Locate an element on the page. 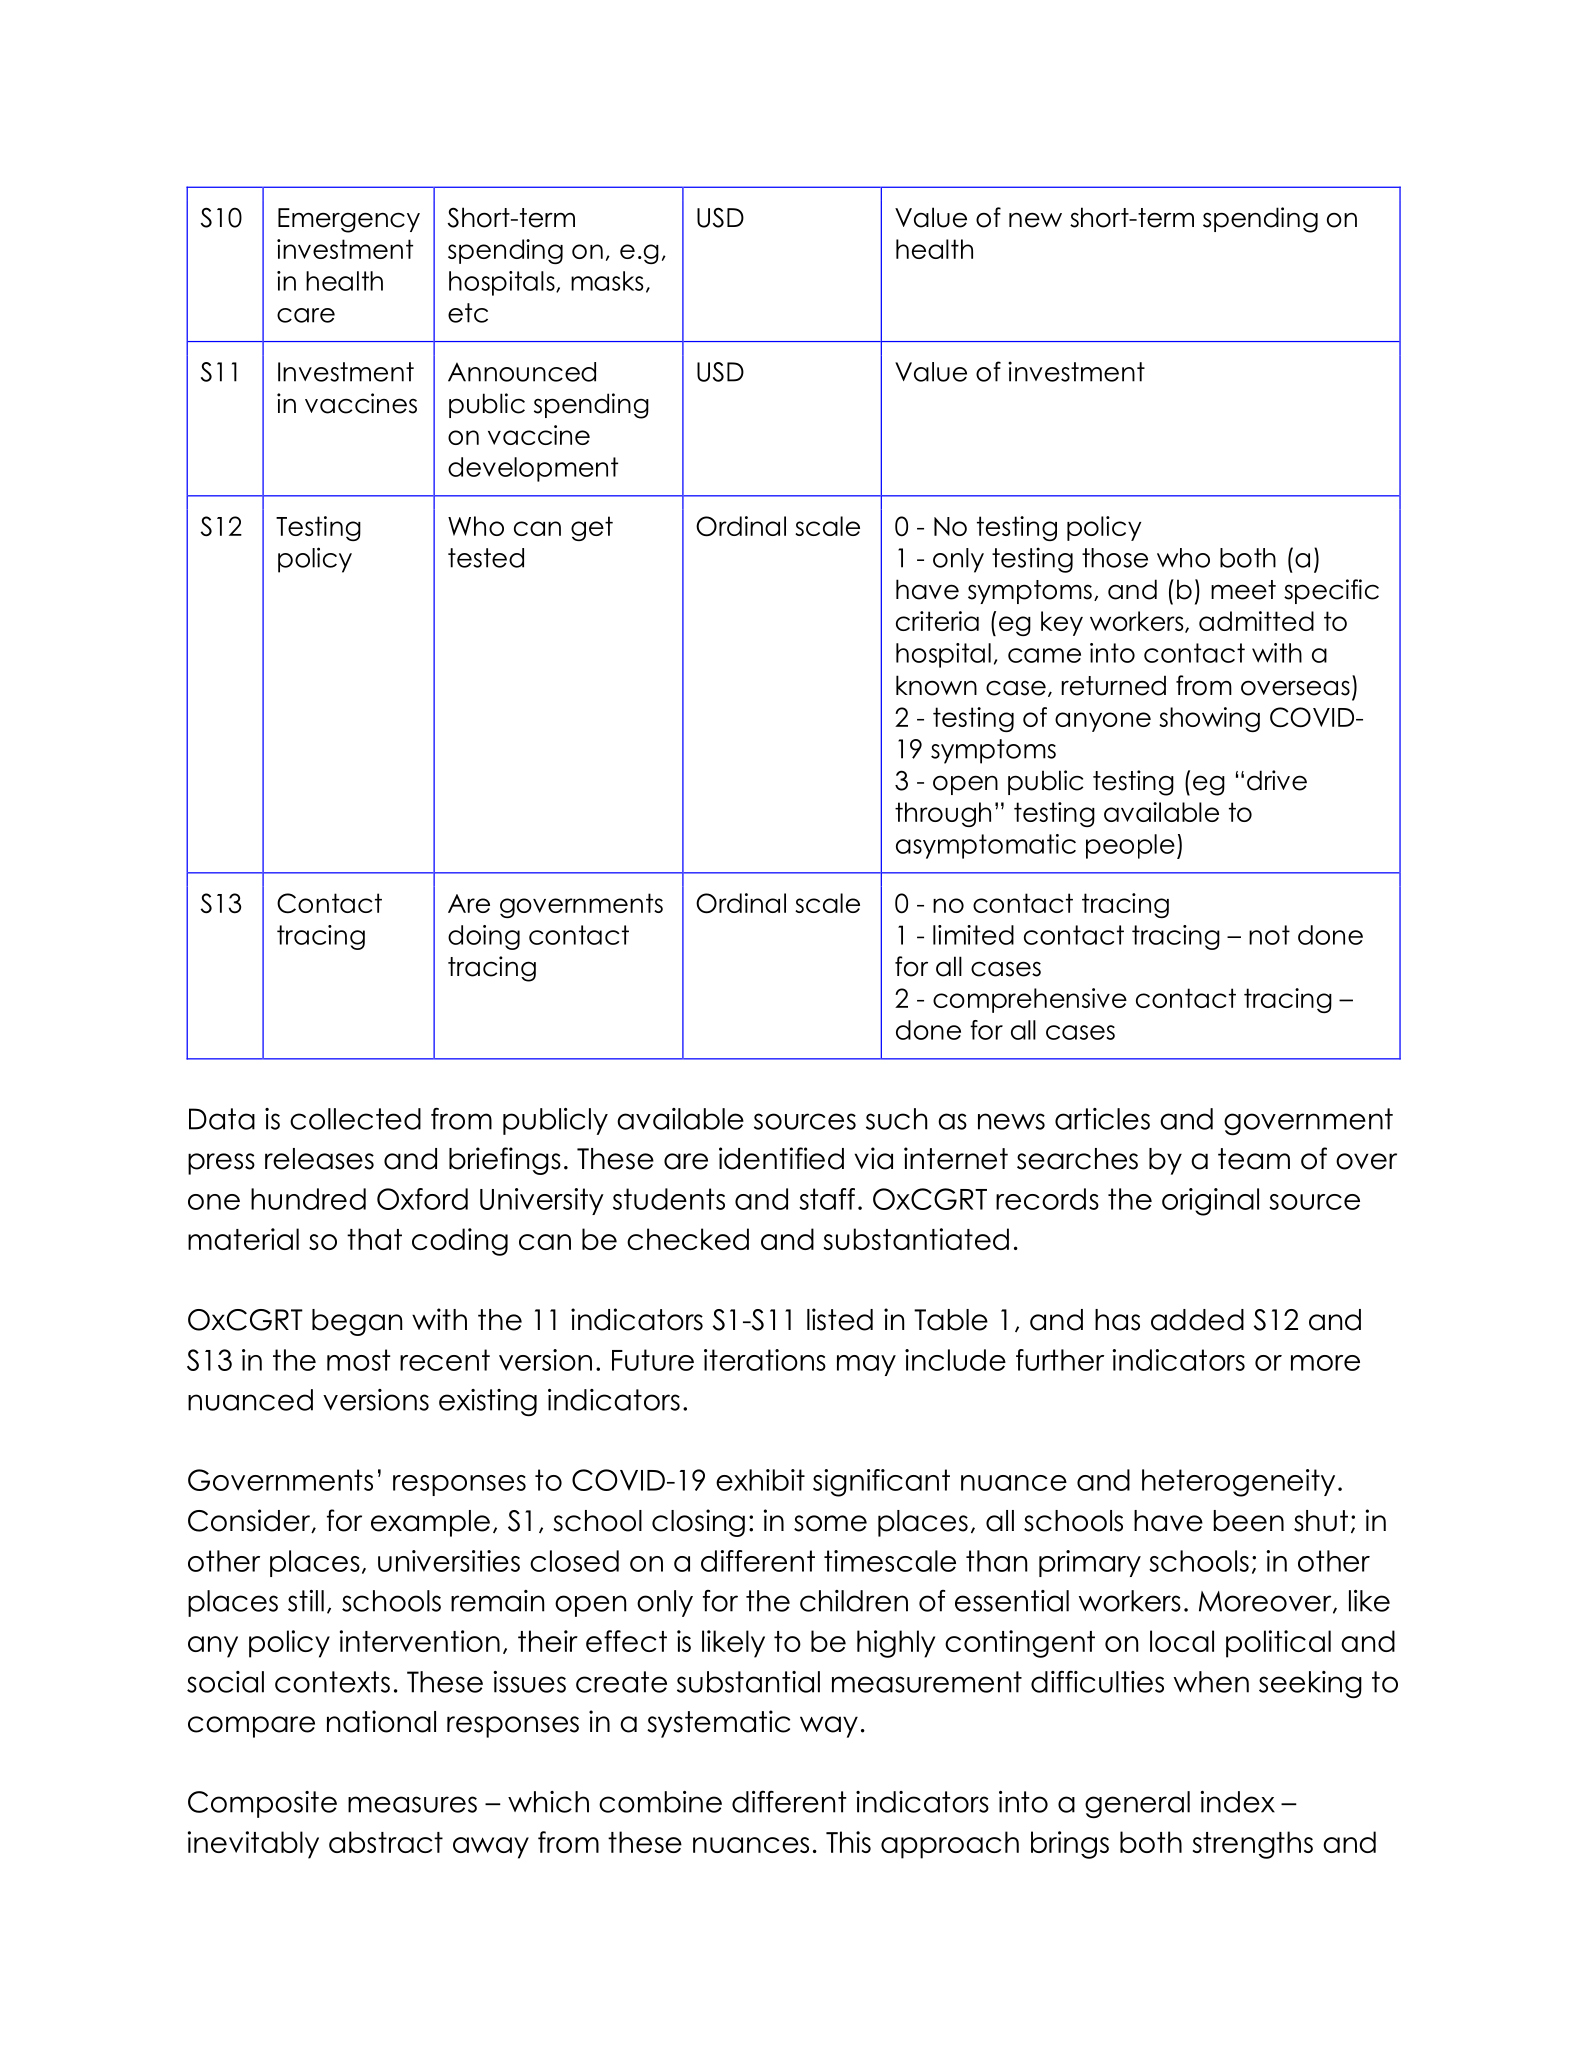 The width and height of the image is (1586, 2053). Emergency is located at coordinates (349, 220).
